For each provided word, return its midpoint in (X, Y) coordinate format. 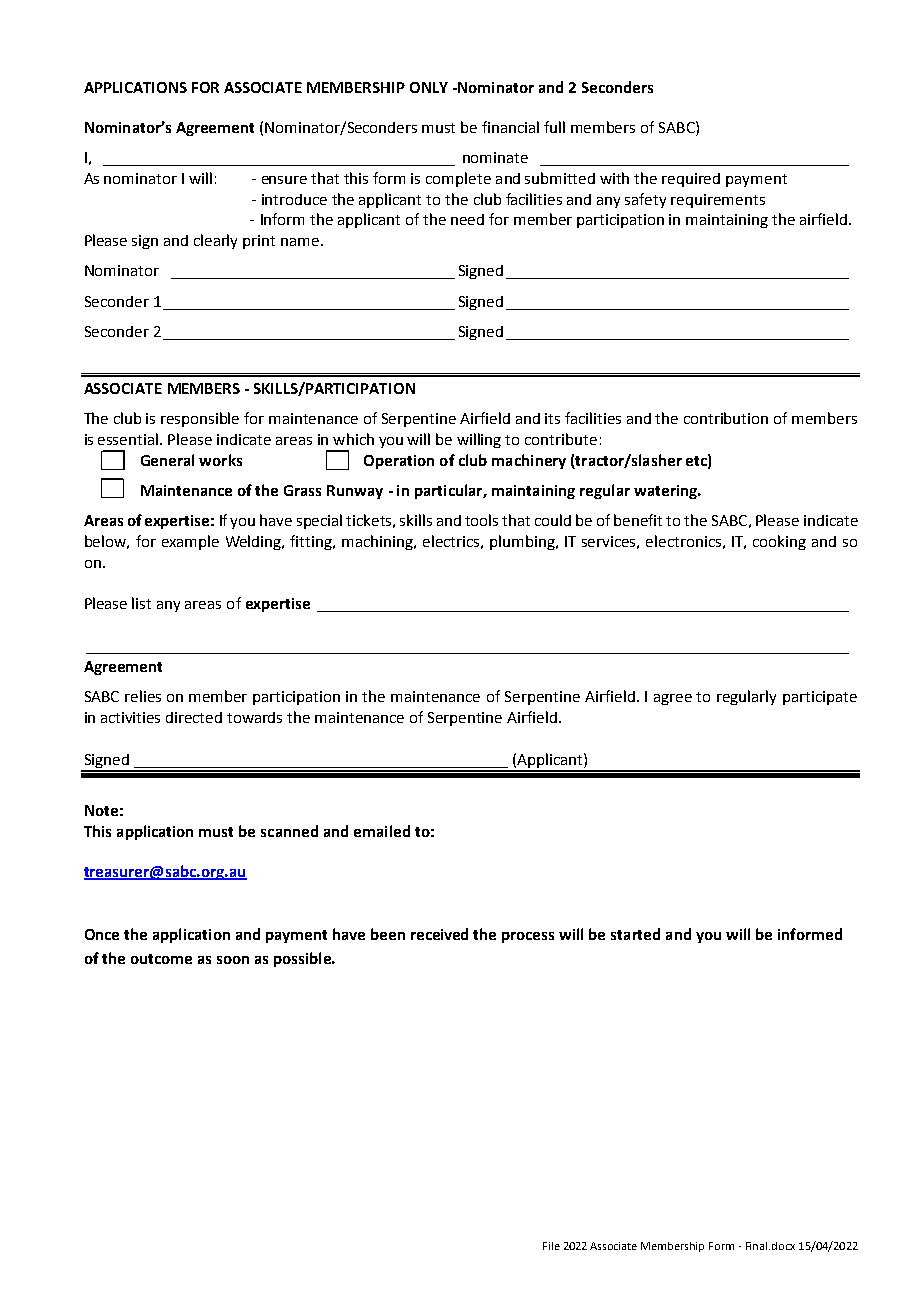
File (551, 1246)
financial (510, 127)
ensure (284, 180)
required (691, 180)
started (635, 934)
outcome (161, 959)
